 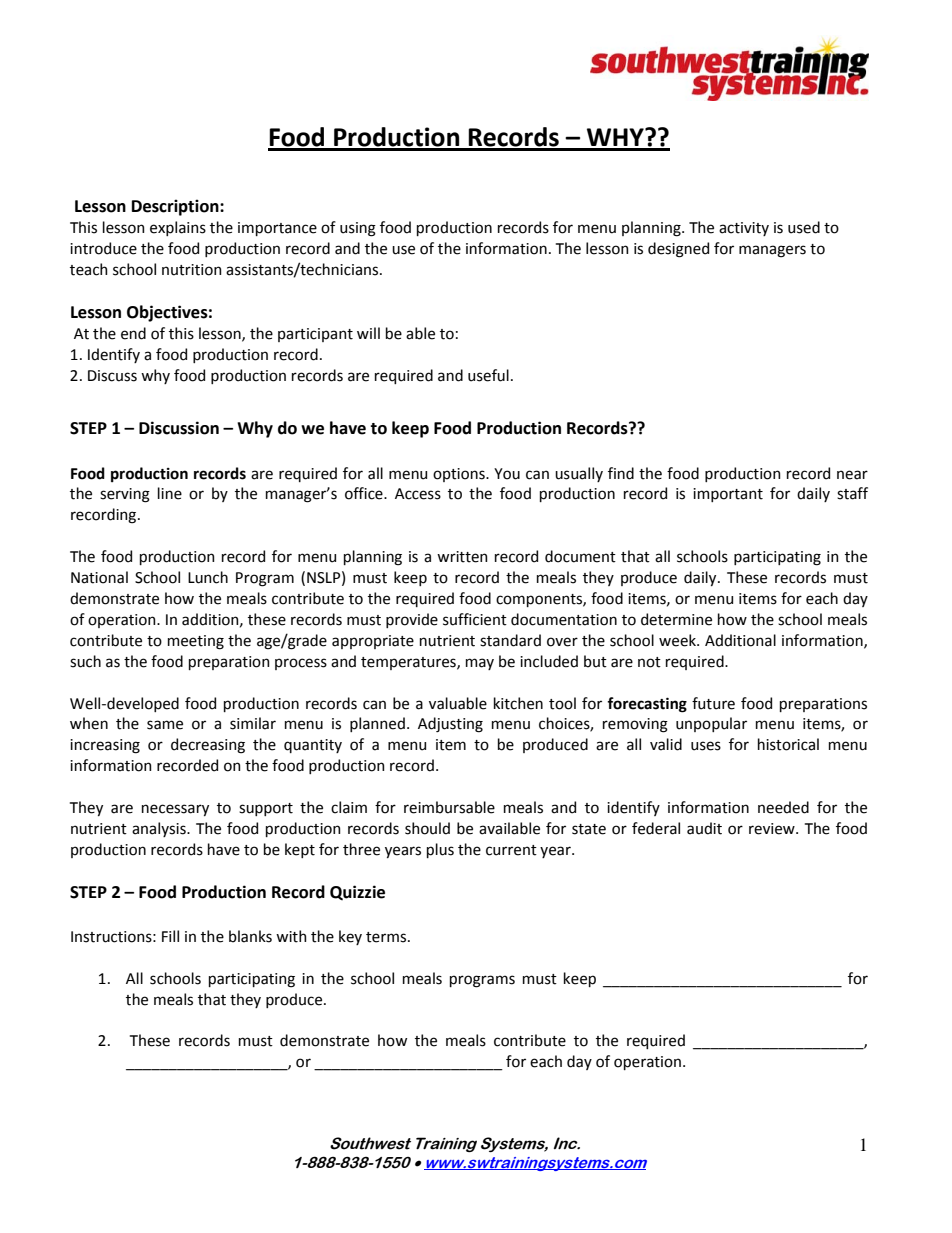 What do you see at coordinates (208, 577) in the screenshot?
I see `Lunch` at bounding box center [208, 577].
